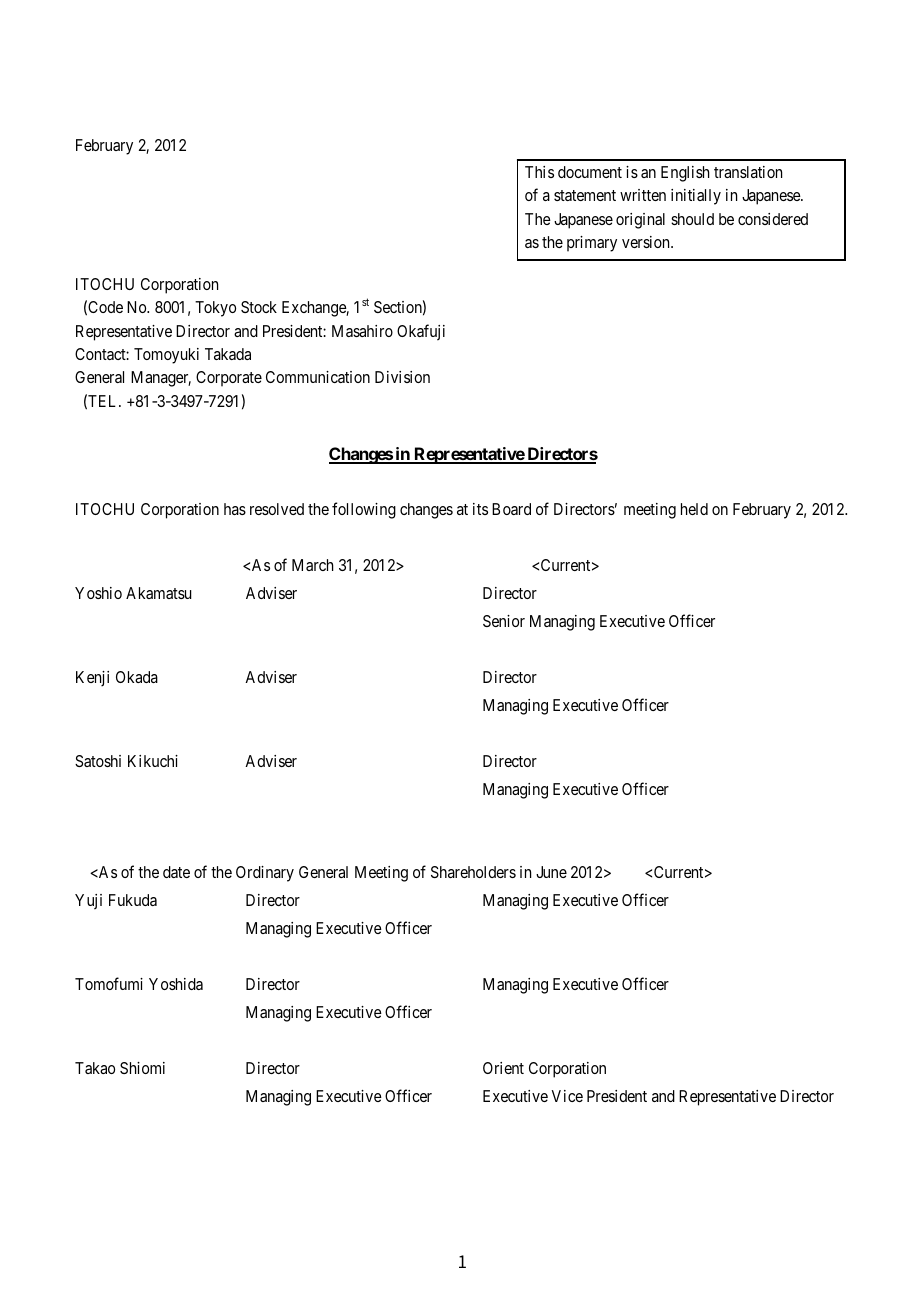 The height and width of the image is (1308, 924). I want to click on Division, so click(402, 377).
